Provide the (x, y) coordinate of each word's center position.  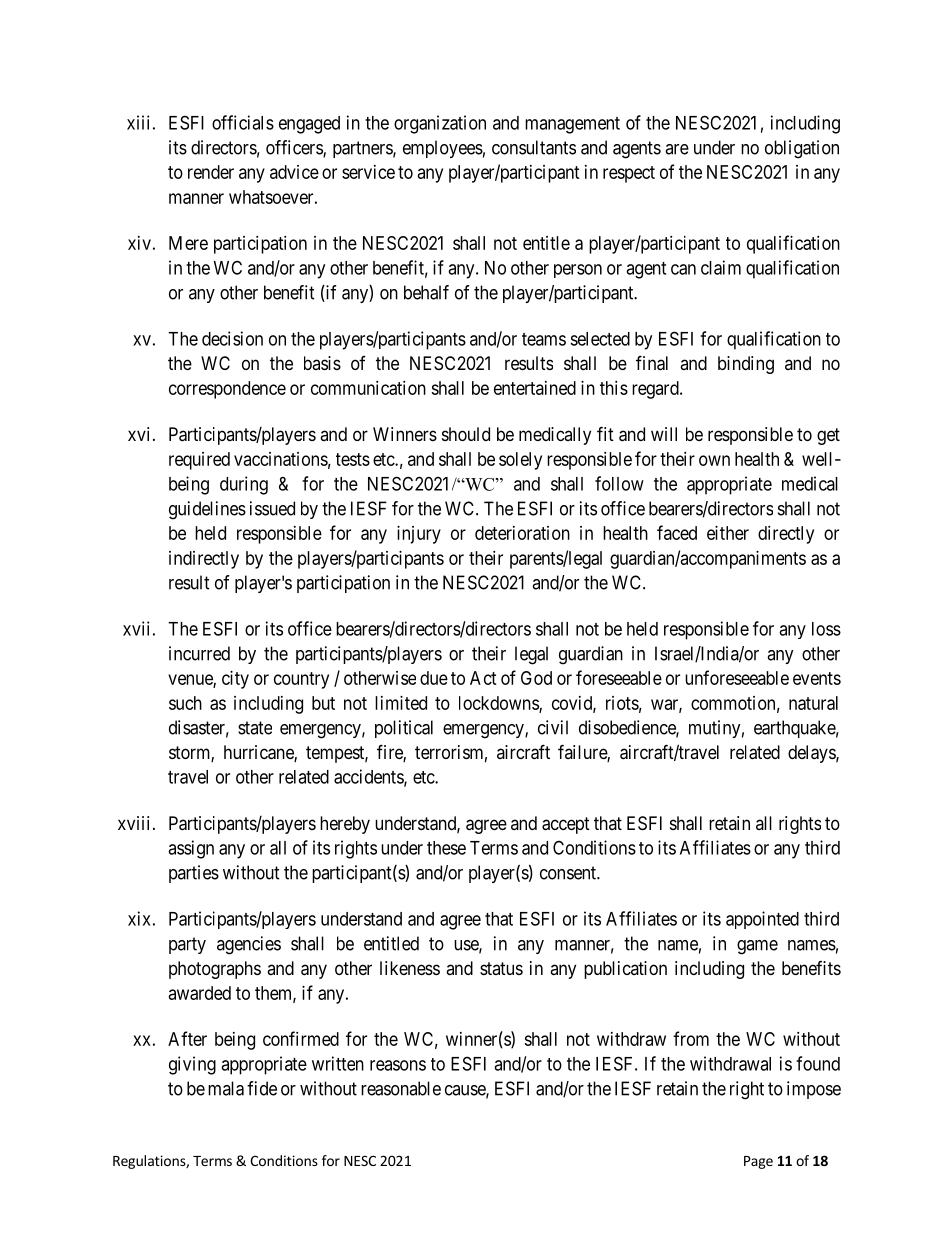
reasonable (401, 1088)
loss (826, 629)
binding (746, 365)
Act (483, 678)
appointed (762, 920)
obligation (802, 149)
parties (194, 874)
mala (226, 1088)
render (211, 172)
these (446, 848)
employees (443, 149)
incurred (199, 653)
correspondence (227, 390)
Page (758, 1162)
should (466, 434)
